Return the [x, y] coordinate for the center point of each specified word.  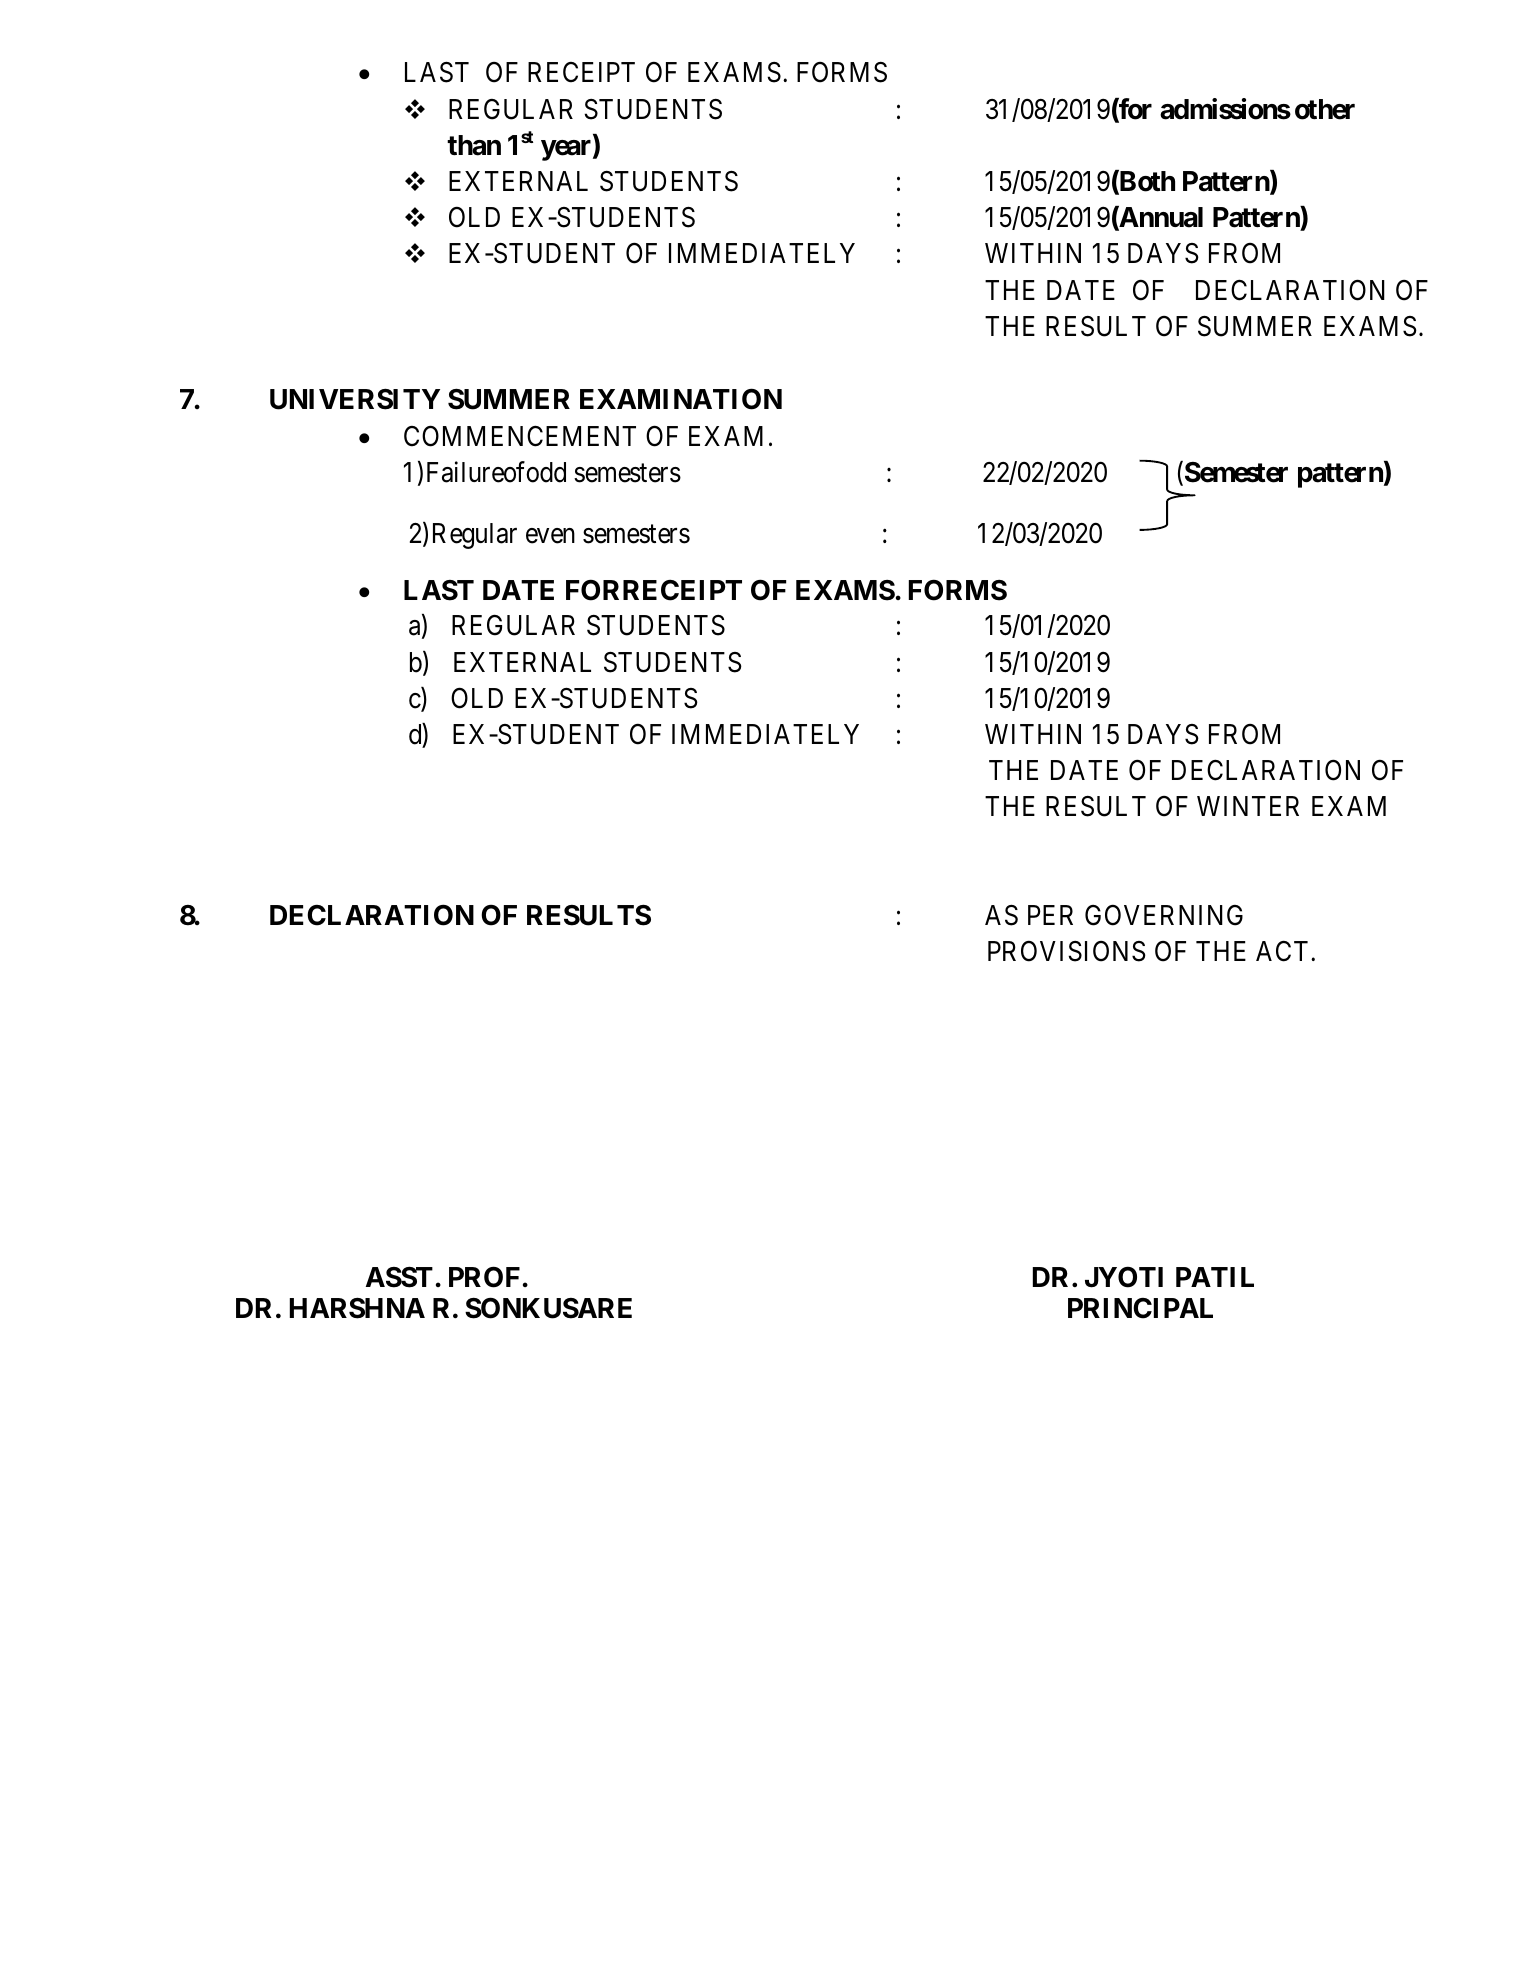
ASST [399, 1277]
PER [1050, 915]
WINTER [1248, 806]
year [567, 150]
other [1325, 109]
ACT [1284, 951]
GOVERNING [1164, 915]
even [550, 536]
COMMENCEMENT [520, 436]
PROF [484, 1277]
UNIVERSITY [355, 399]
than [474, 145]
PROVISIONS [1067, 951]
